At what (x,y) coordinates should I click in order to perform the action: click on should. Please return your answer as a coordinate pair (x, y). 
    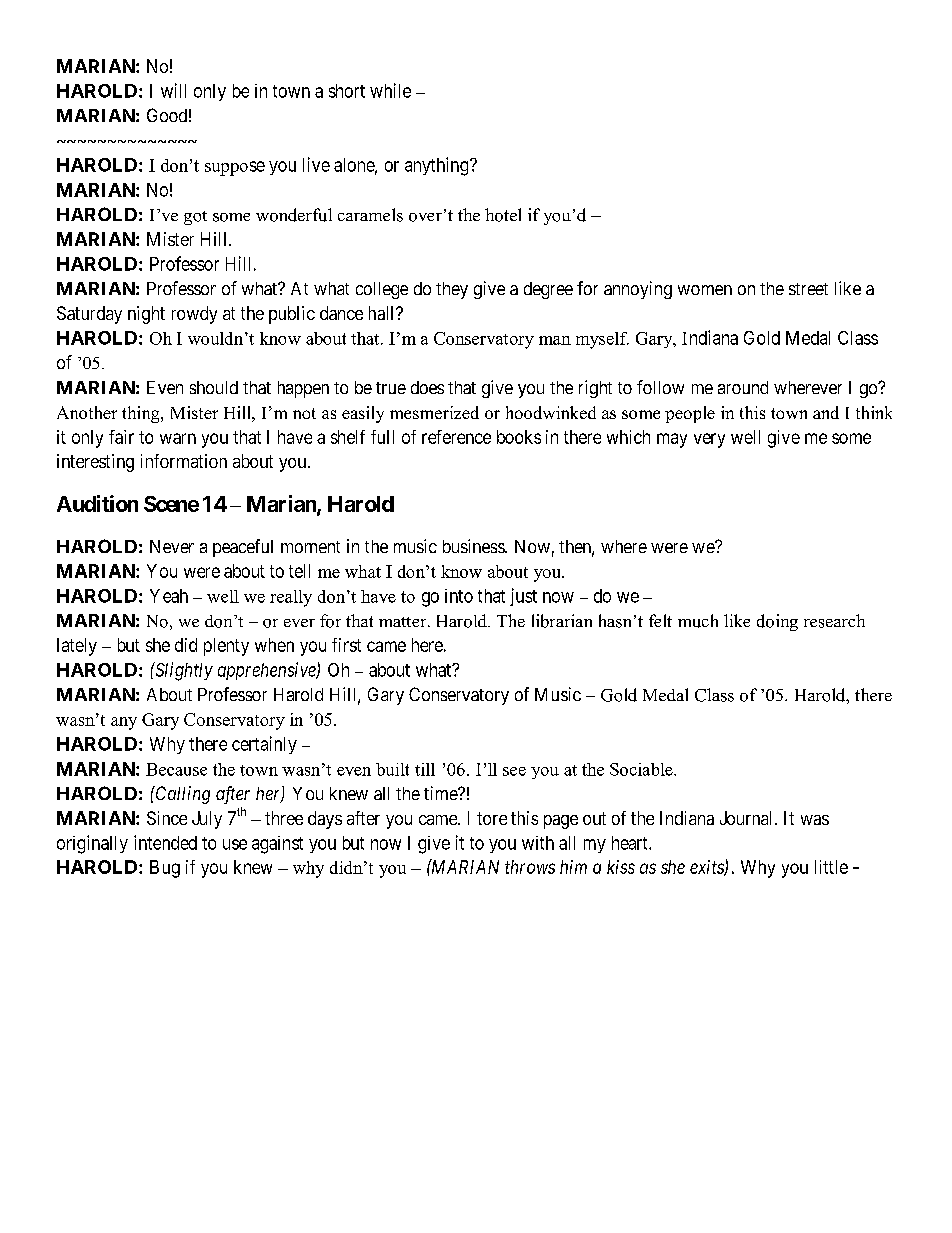
    Looking at the image, I should click on (214, 387).
